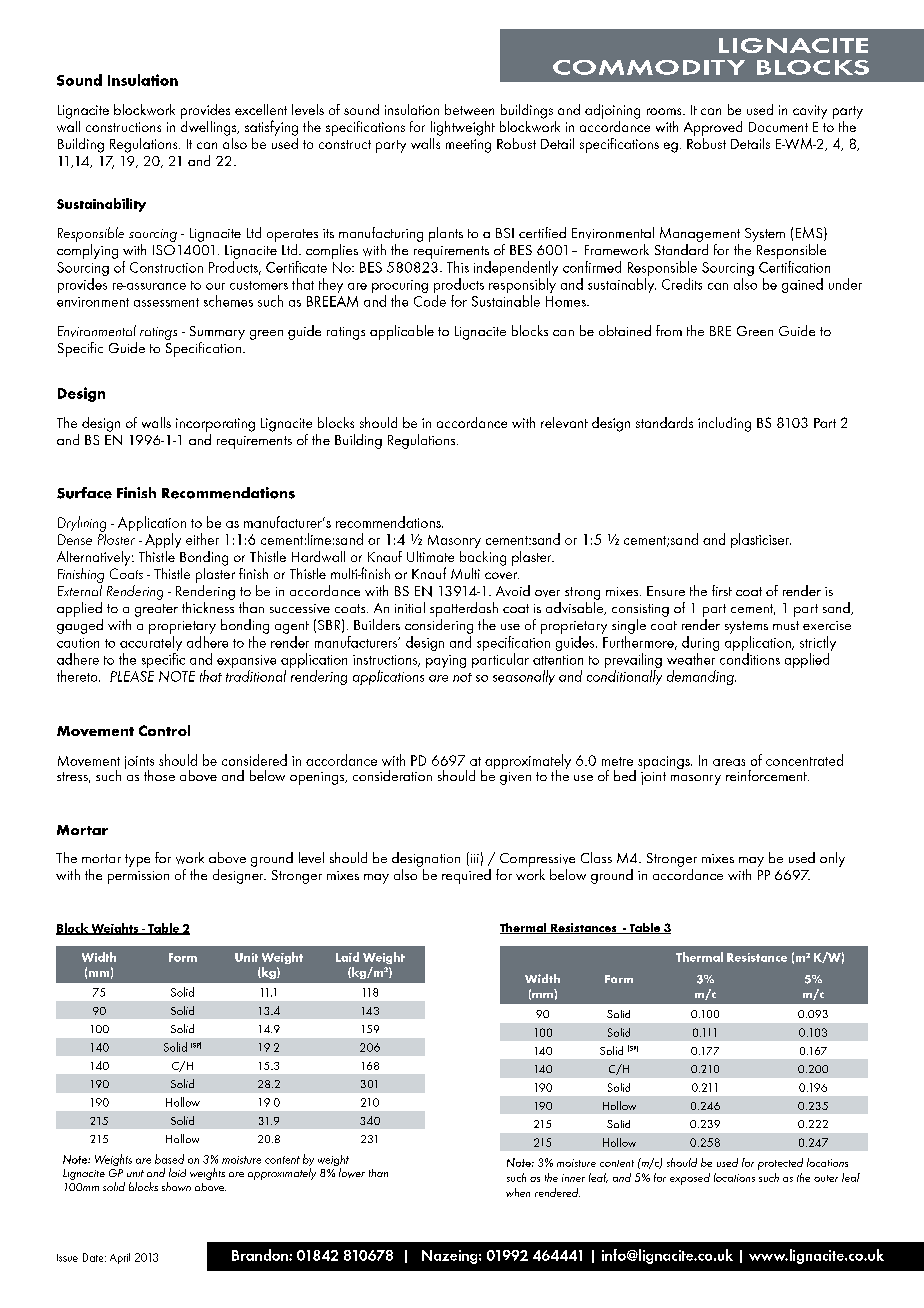 This page has width=924, height=1308. Describe the element at coordinates (518, 1192) in the page. I see `when` at that location.
